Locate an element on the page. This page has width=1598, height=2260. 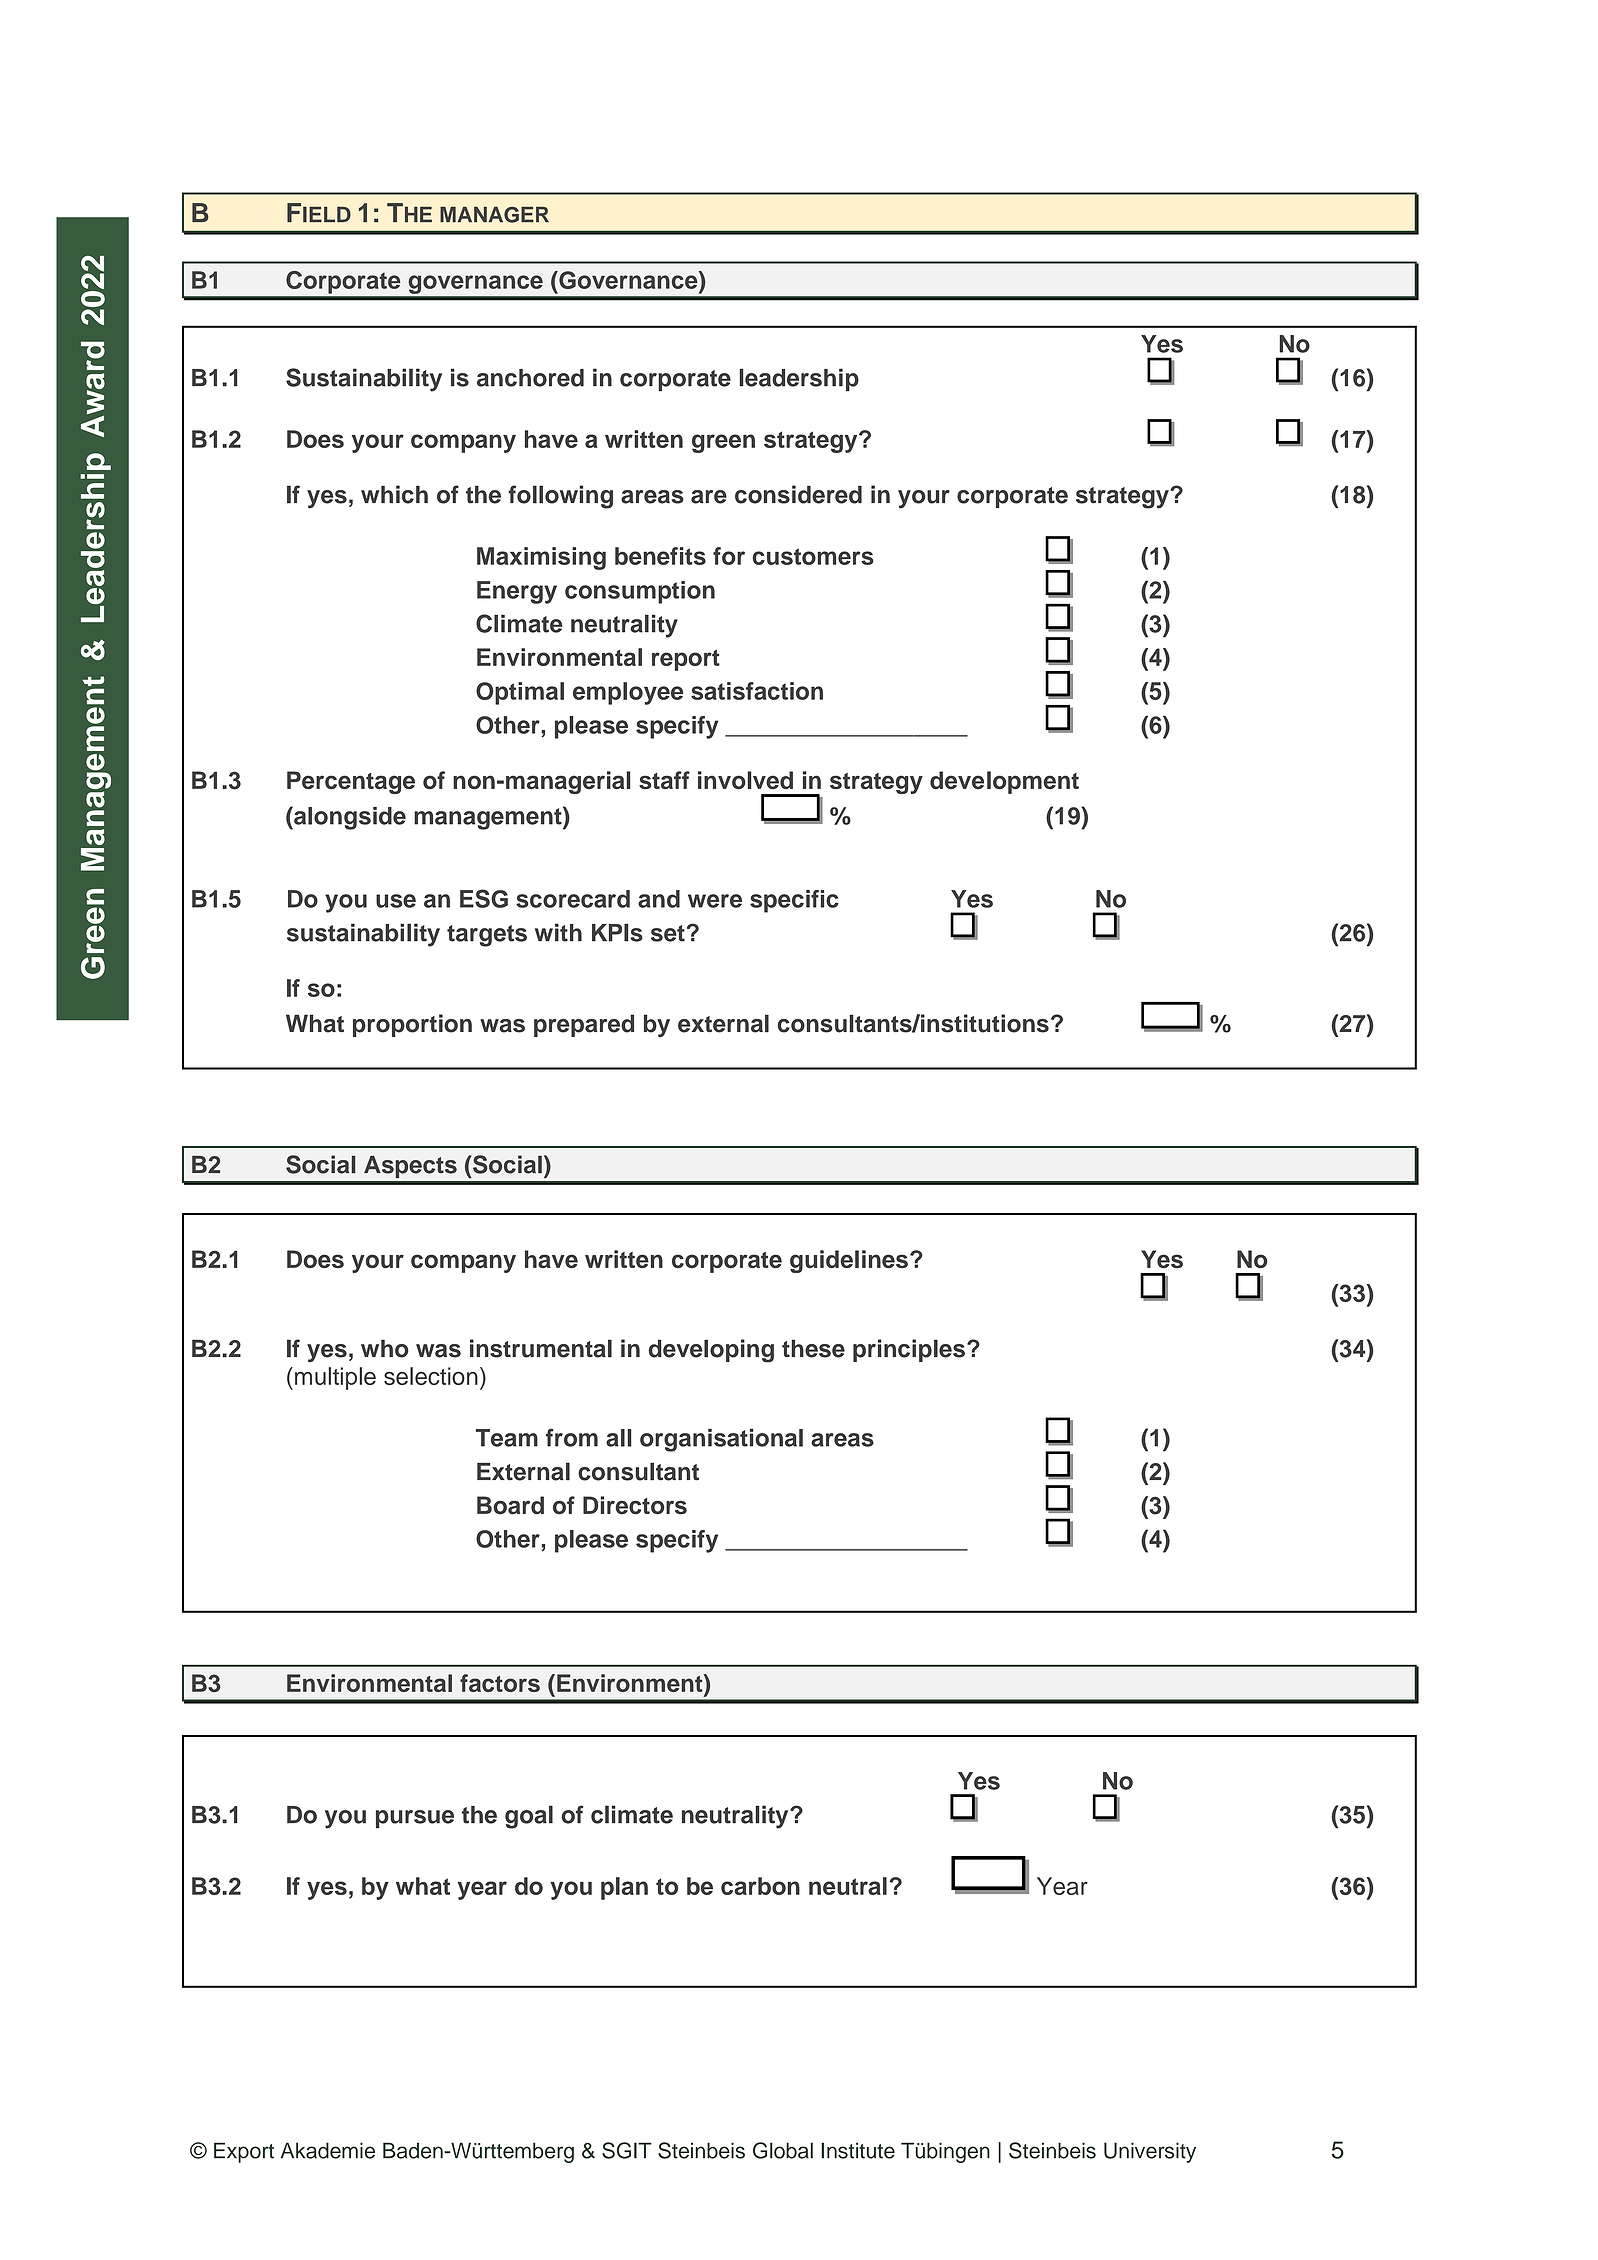
which is located at coordinates (394, 494).
